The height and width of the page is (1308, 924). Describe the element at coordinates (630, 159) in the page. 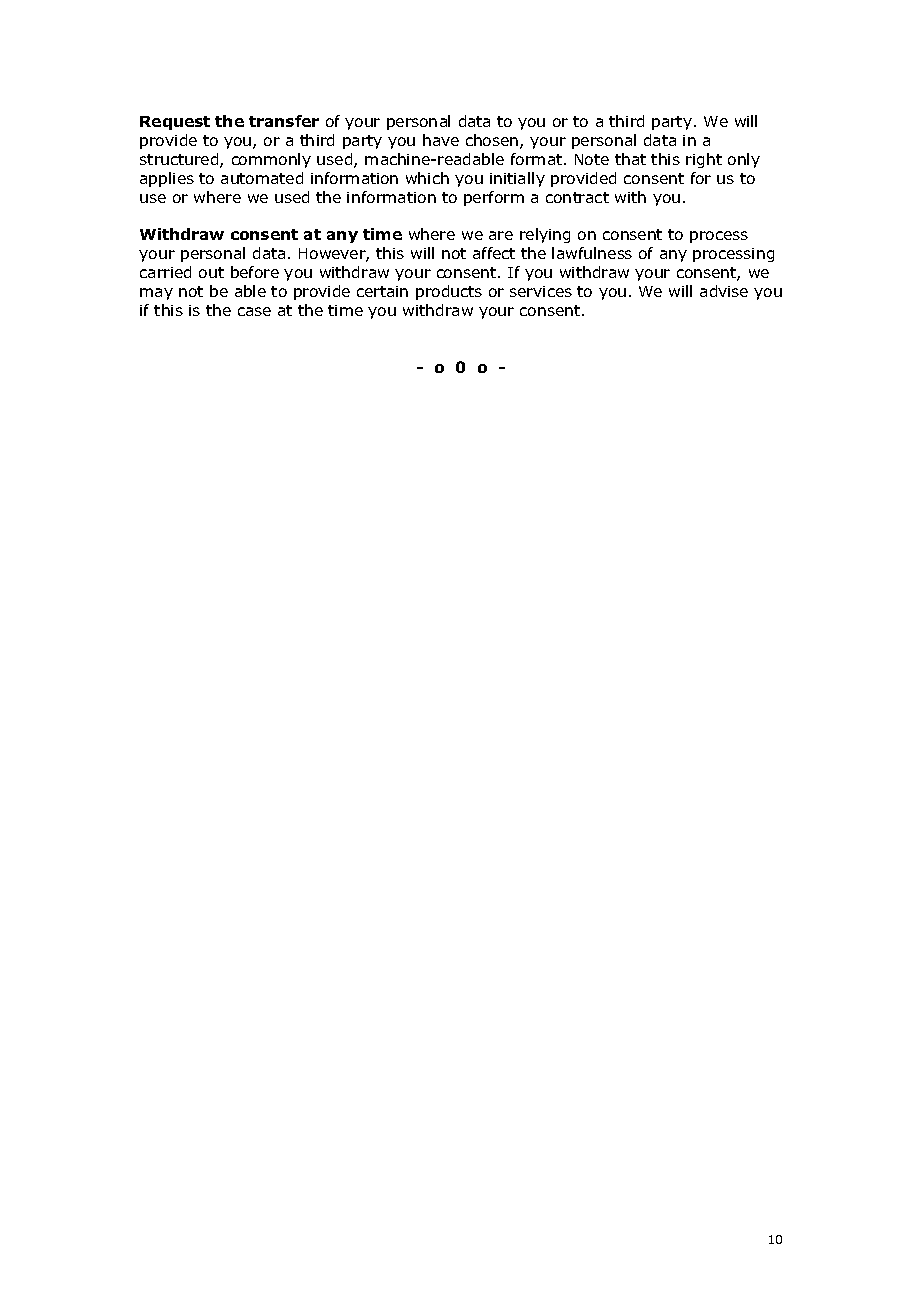

I see `that` at that location.
